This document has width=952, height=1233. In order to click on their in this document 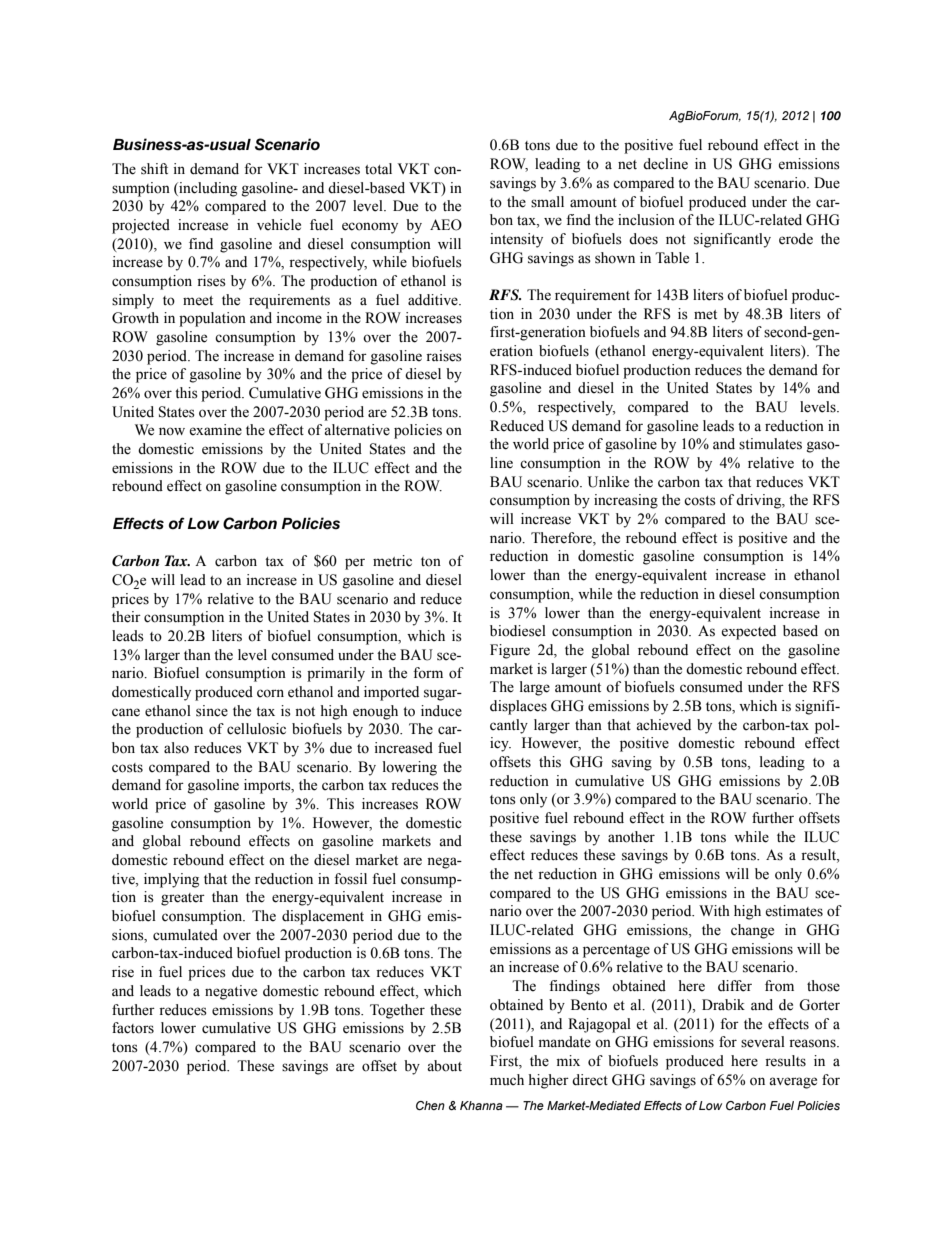, I will do `click(126, 617)`.
